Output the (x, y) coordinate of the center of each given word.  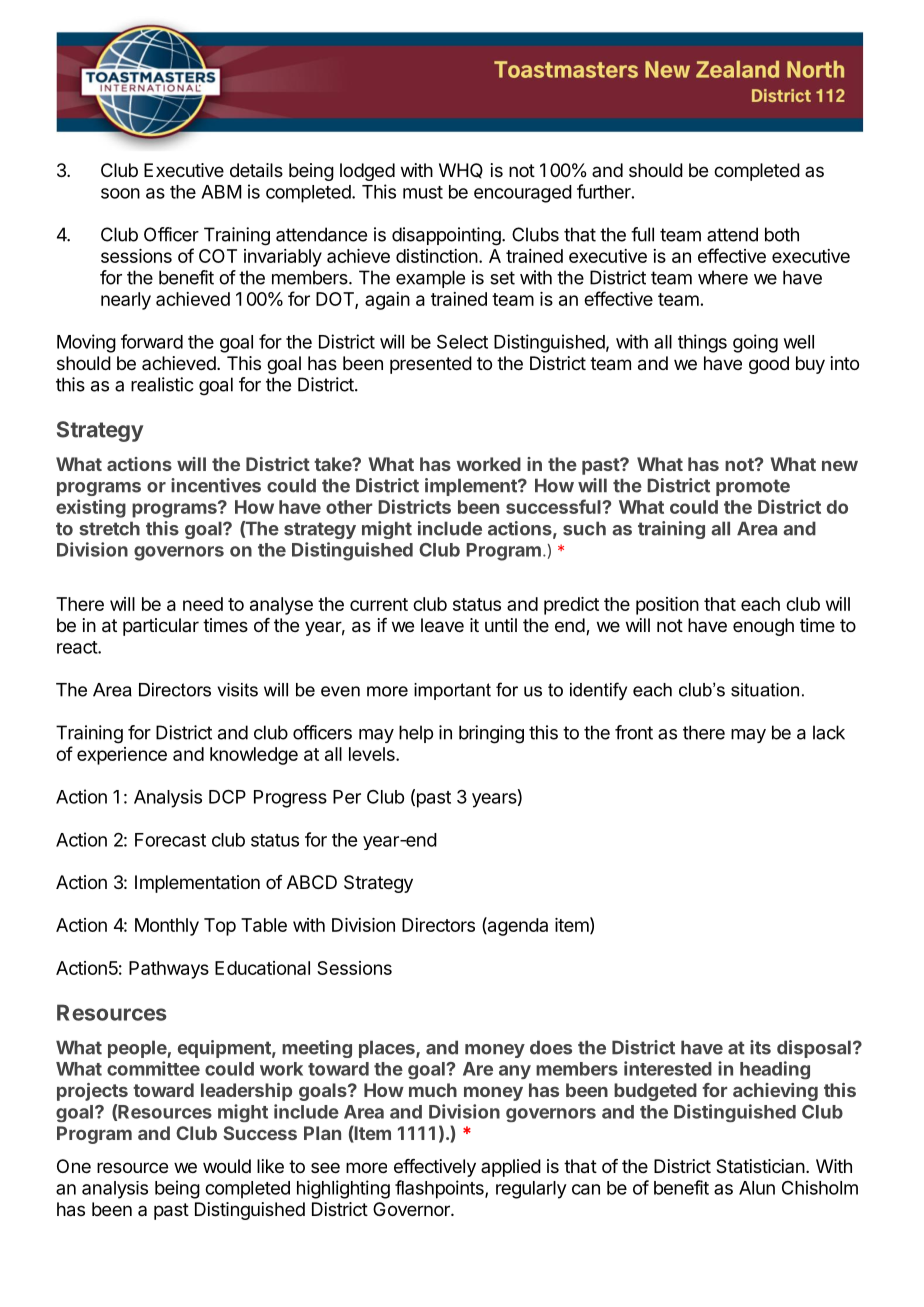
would (227, 1166)
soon (120, 193)
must (423, 192)
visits (238, 690)
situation (765, 690)
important (452, 691)
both (782, 234)
